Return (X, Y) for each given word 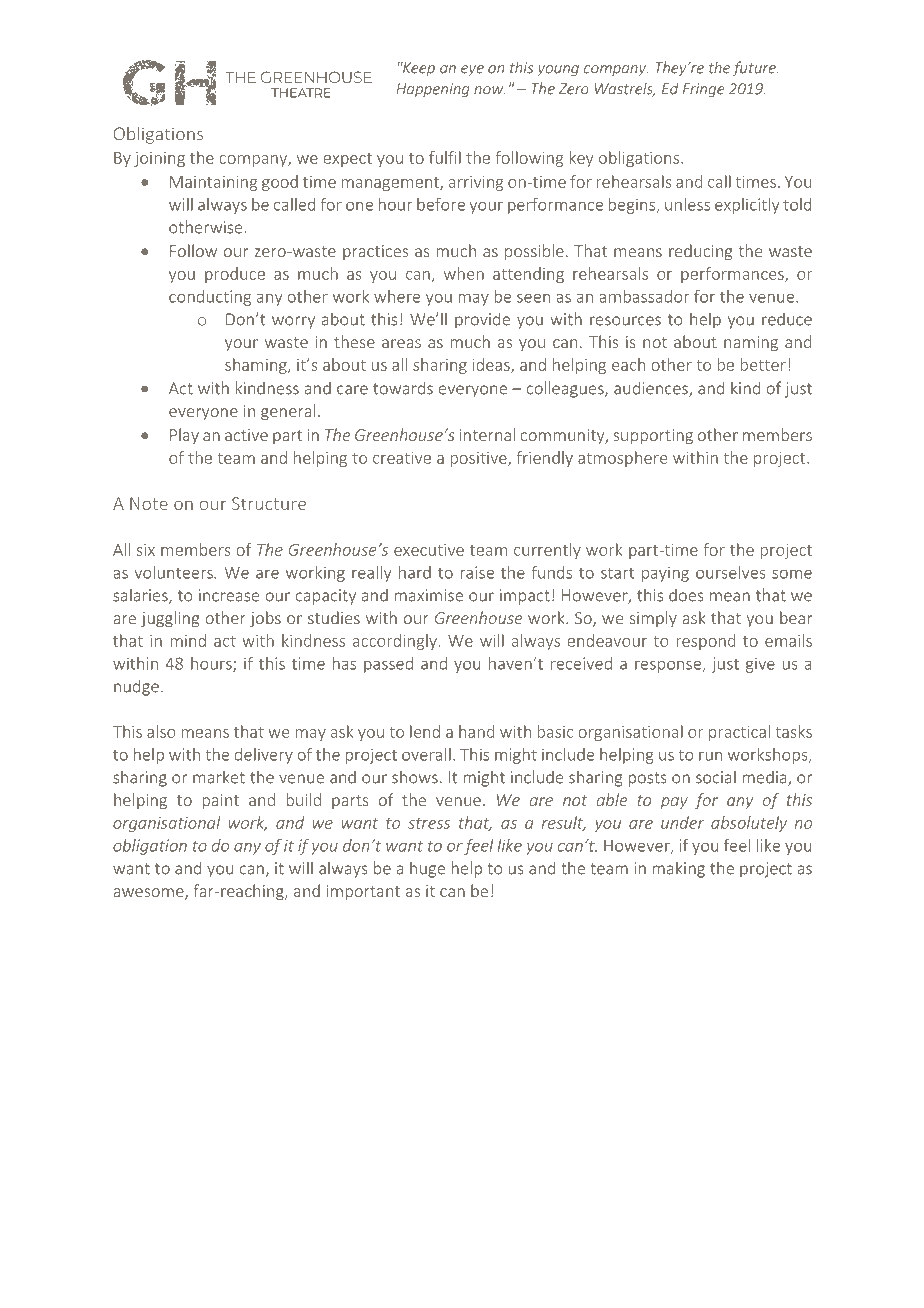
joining (159, 159)
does (686, 595)
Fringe (703, 90)
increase (229, 595)
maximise (428, 595)
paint (220, 802)
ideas (492, 365)
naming (751, 344)
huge (427, 869)
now (489, 90)
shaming (257, 366)
